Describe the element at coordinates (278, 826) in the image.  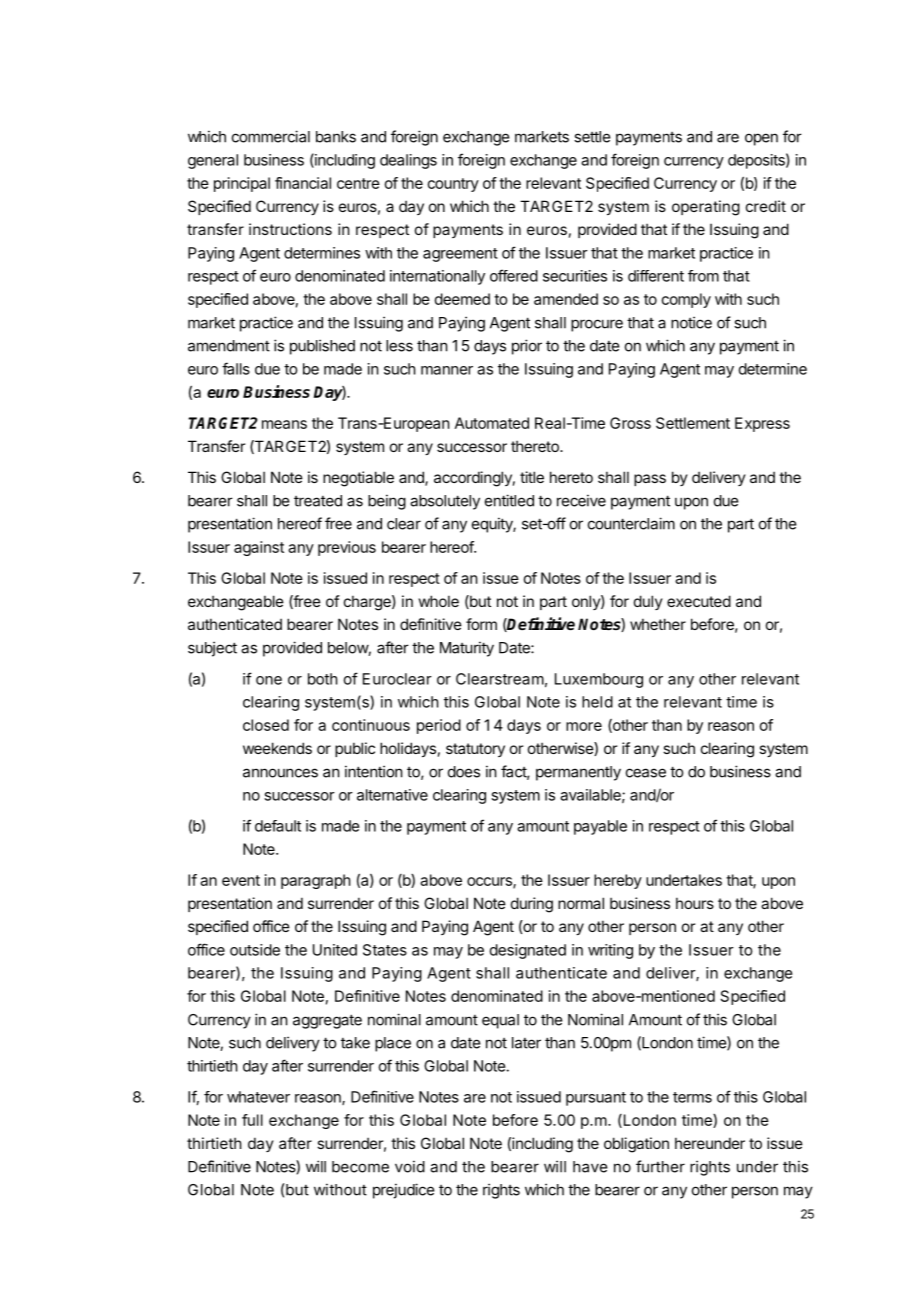
I see `default` at that location.
